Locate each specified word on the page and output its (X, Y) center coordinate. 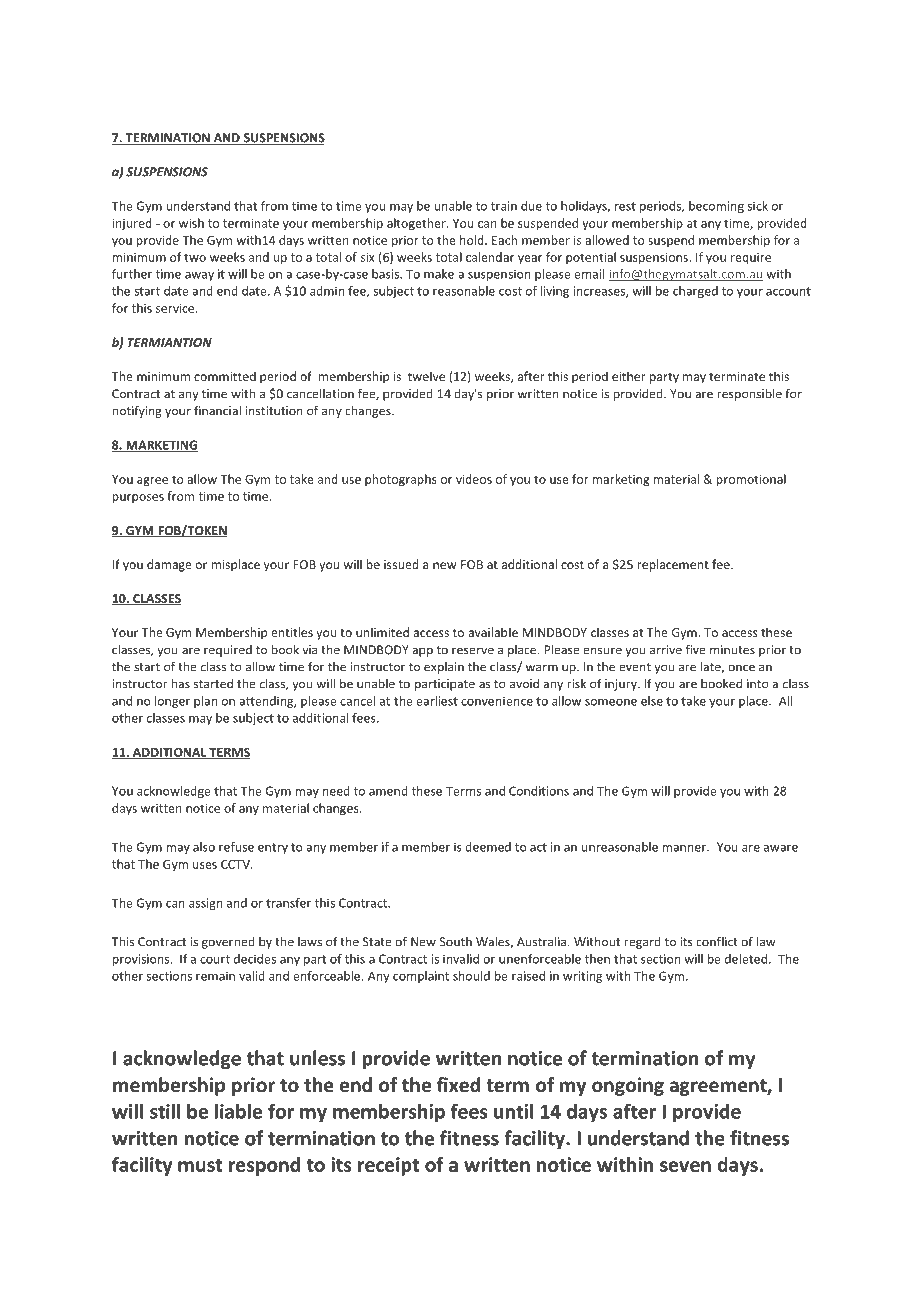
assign (205, 904)
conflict (717, 941)
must (200, 1165)
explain (444, 668)
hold (473, 240)
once (741, 668)
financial (217, 410)
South (456, 942)
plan (205, 702)
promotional (751, 480)
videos (474, 479)
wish (191, 223)
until (513, 1111)
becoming (716, 207)
